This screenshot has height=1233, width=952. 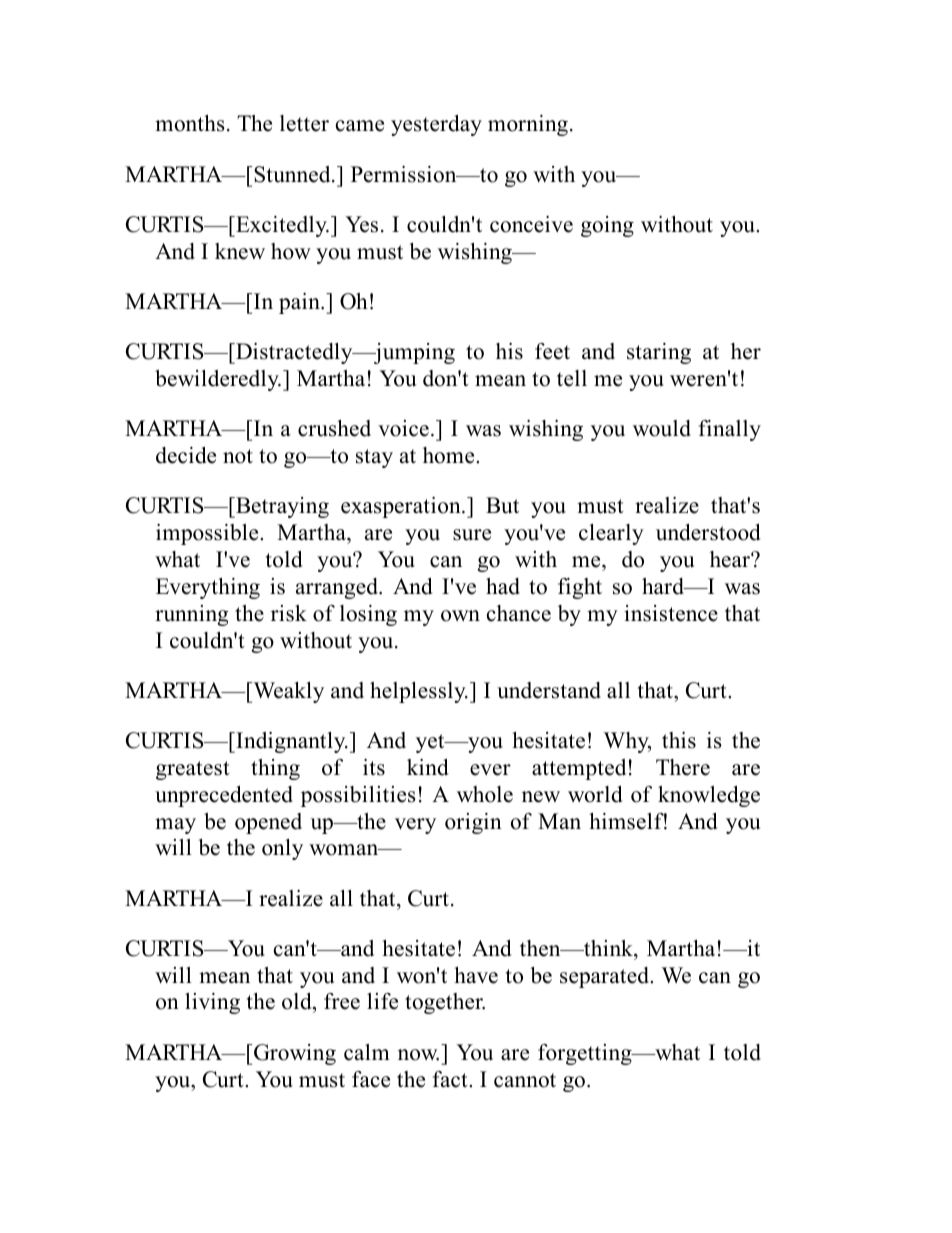 What do you see at coordinates (289, 613) in the screenshot?
I see `risk` at bounding box center [289, 613].
